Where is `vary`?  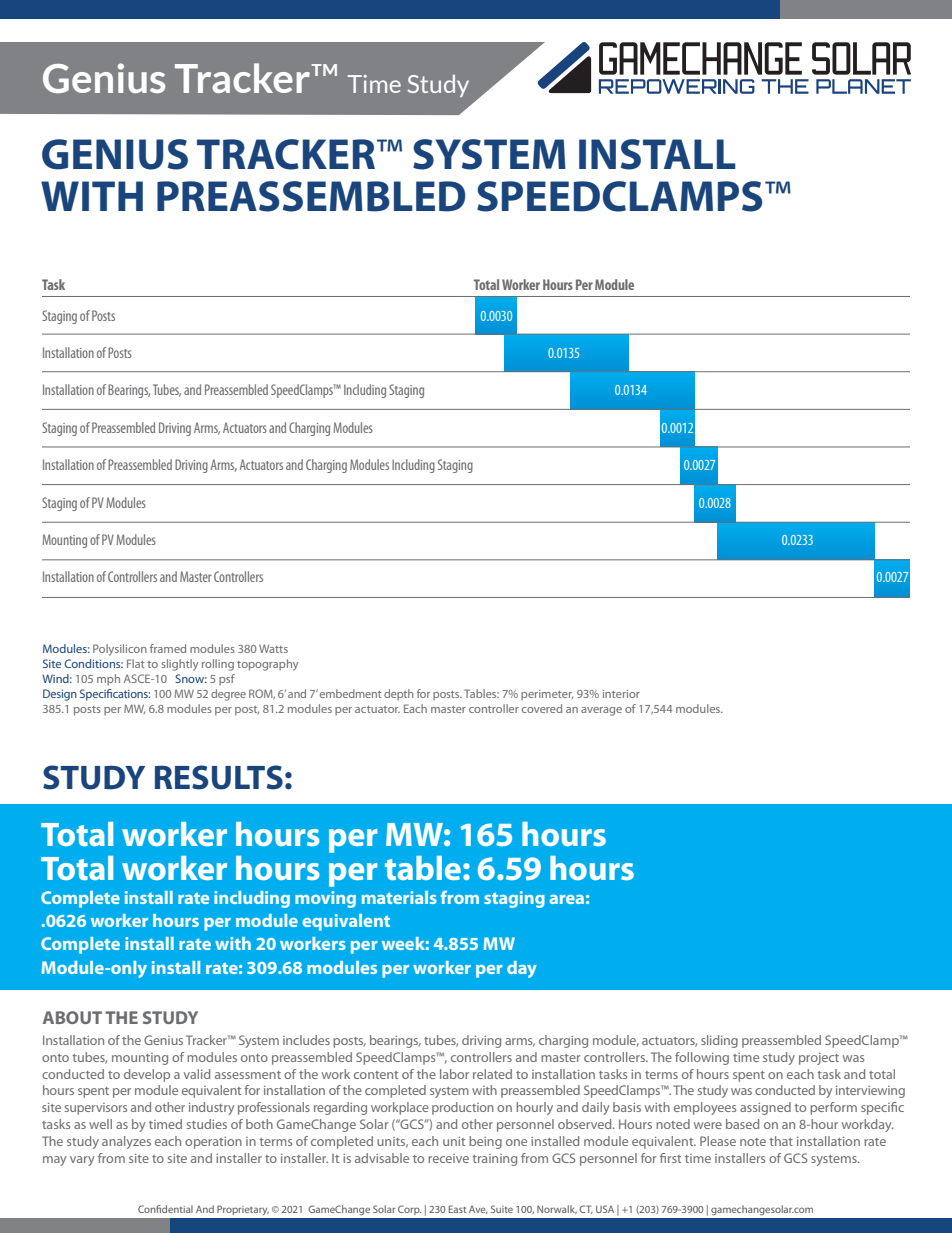 vary is located at coordinates (82, 1161).
